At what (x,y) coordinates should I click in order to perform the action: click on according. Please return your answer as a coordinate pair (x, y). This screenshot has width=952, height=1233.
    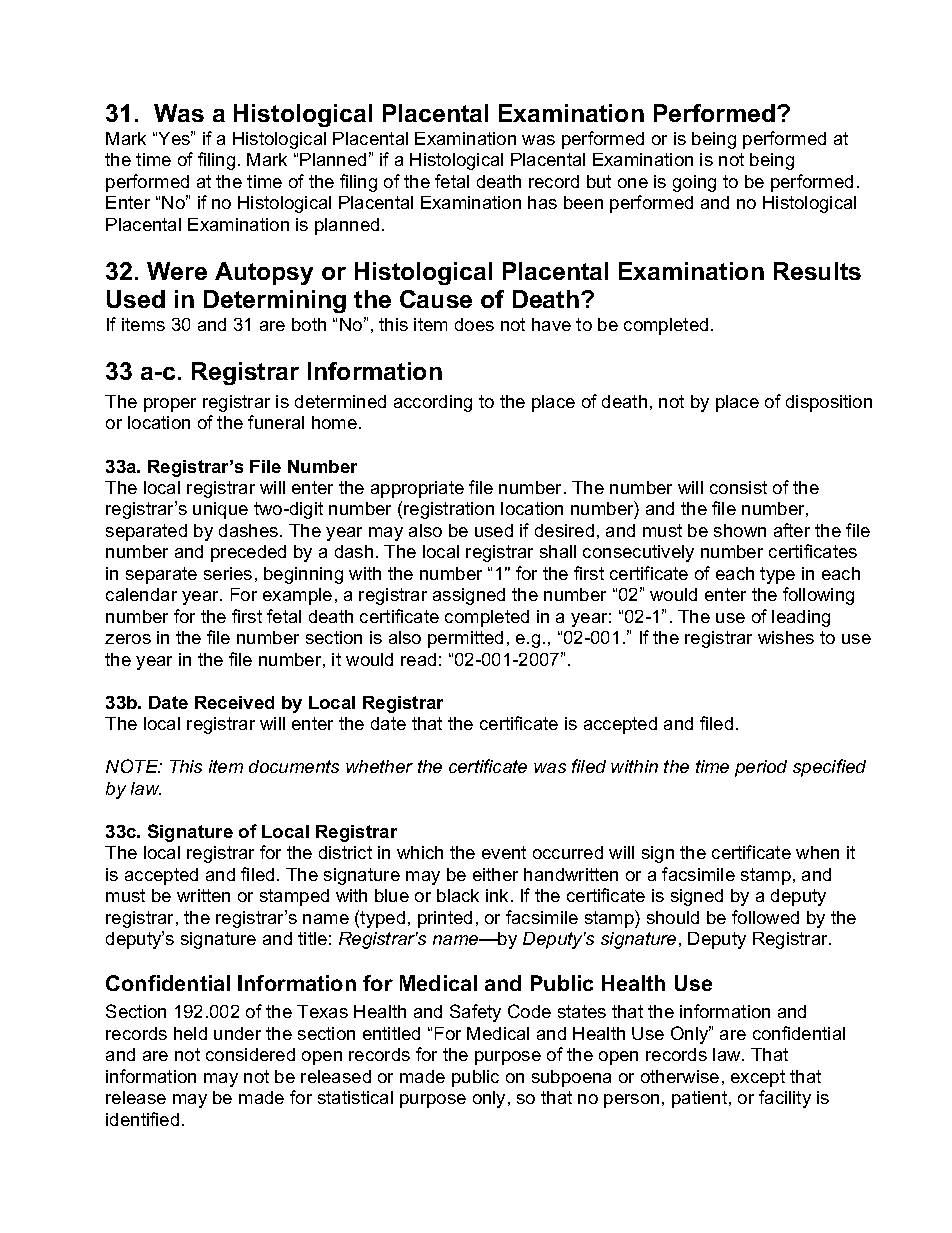
    Looking at the image, I should click on (433, 403).
